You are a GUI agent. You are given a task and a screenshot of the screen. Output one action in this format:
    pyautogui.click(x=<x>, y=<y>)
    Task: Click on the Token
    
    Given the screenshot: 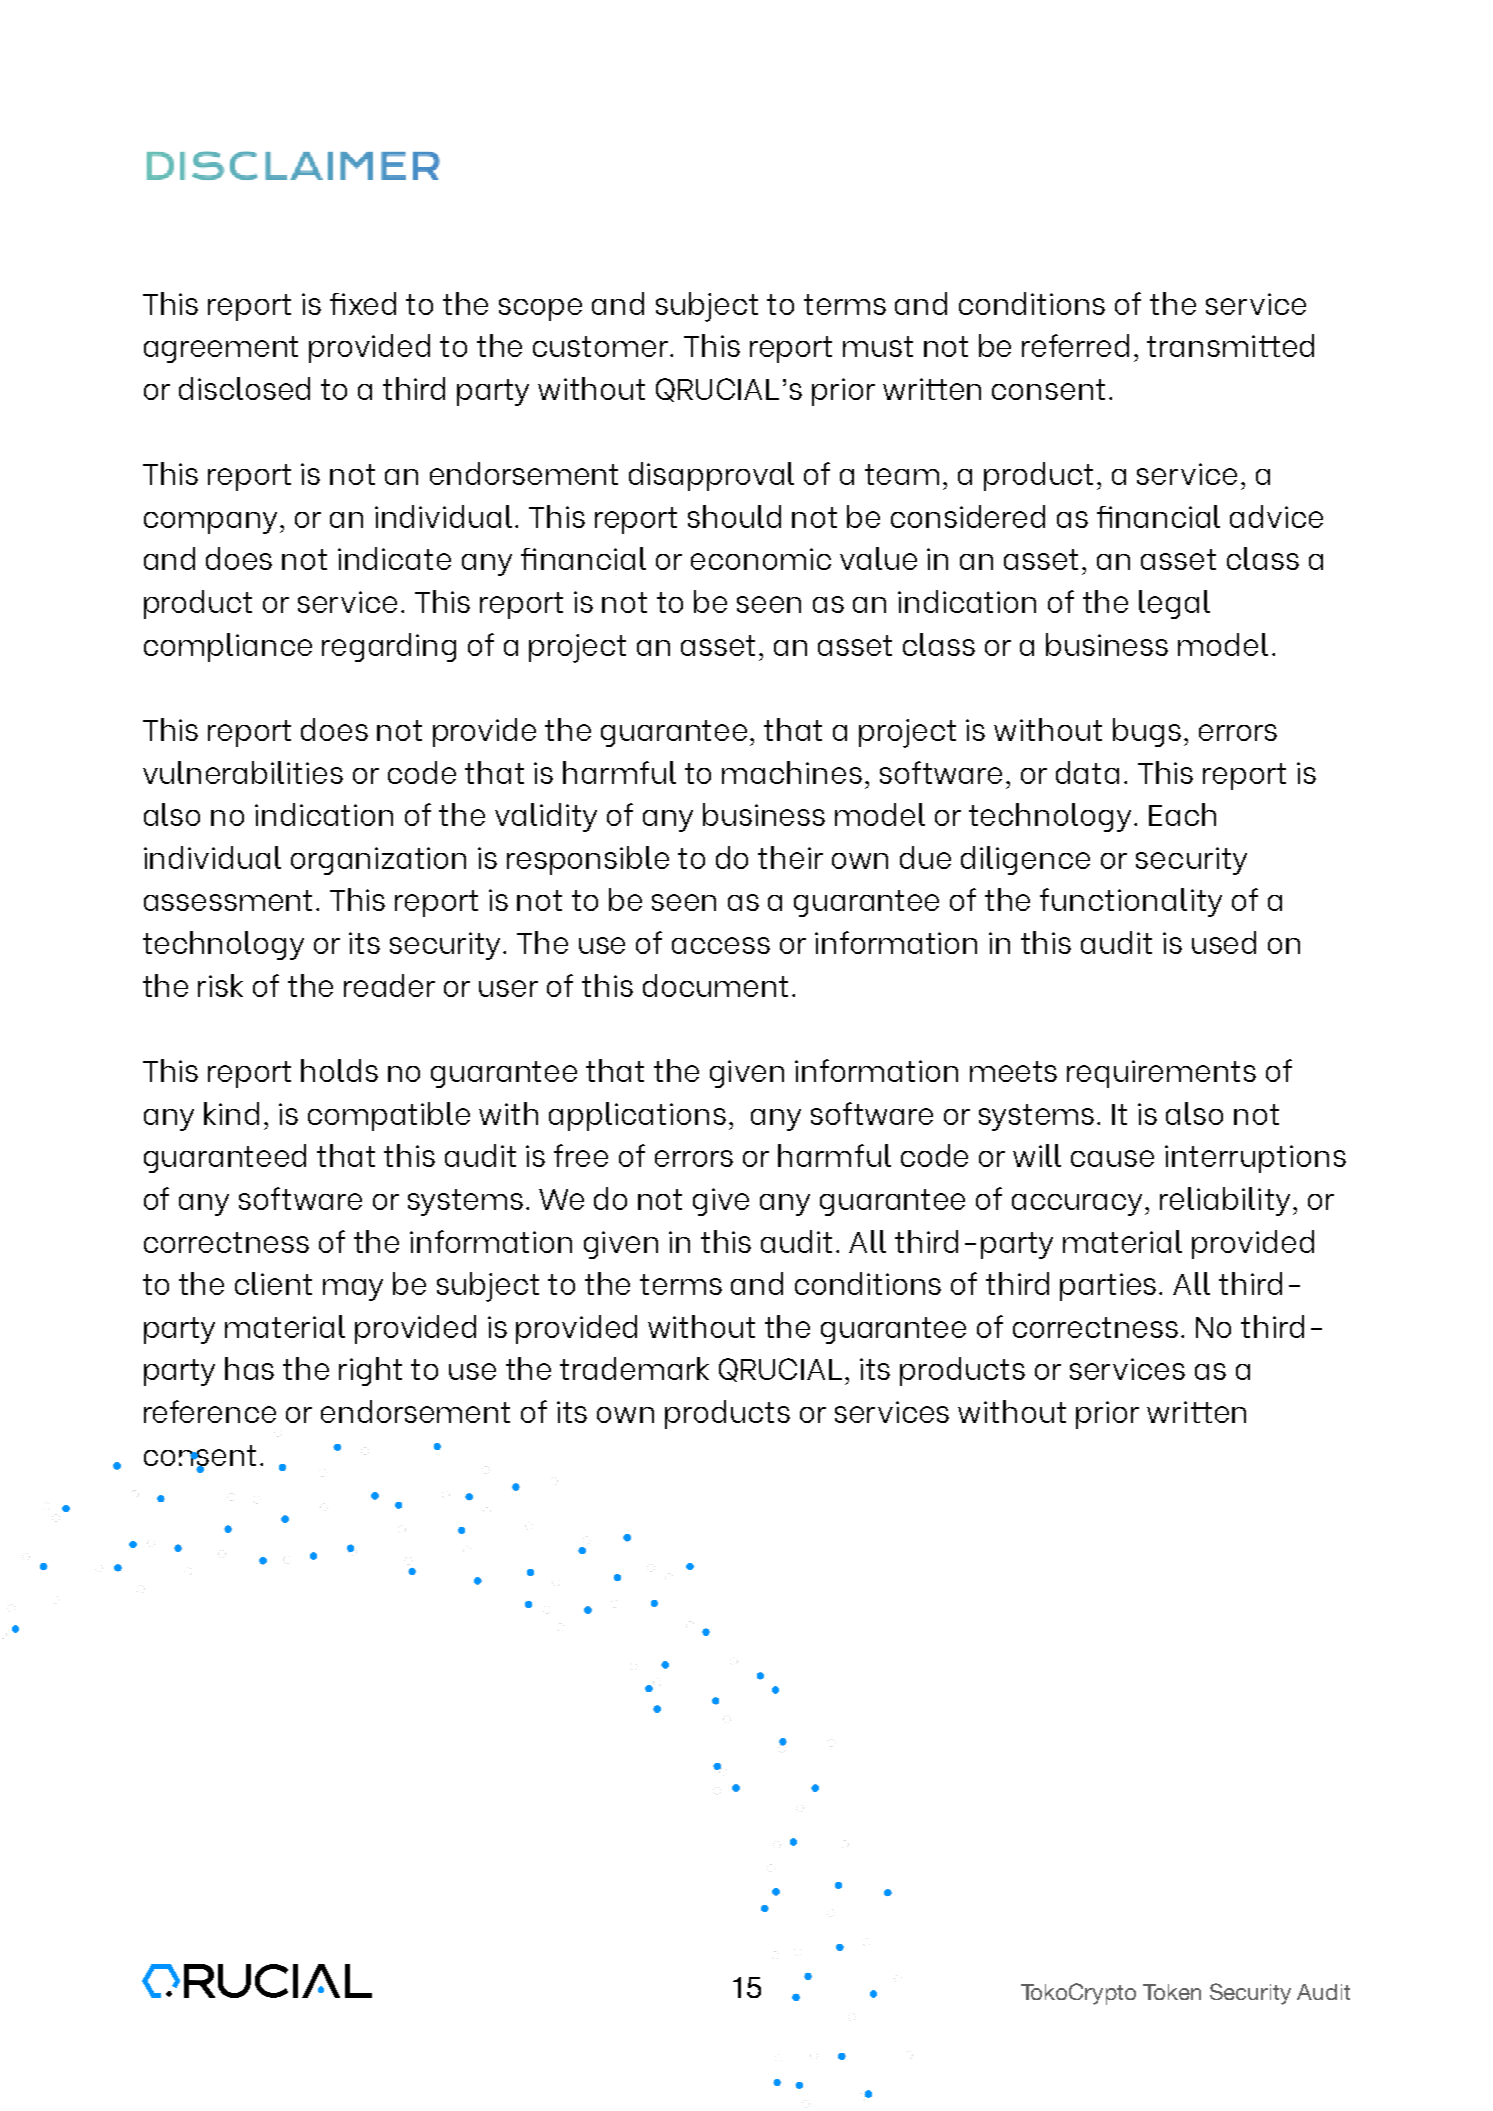 What is the action you would take?
    pyautogui.click(x=1172, y=1992)
